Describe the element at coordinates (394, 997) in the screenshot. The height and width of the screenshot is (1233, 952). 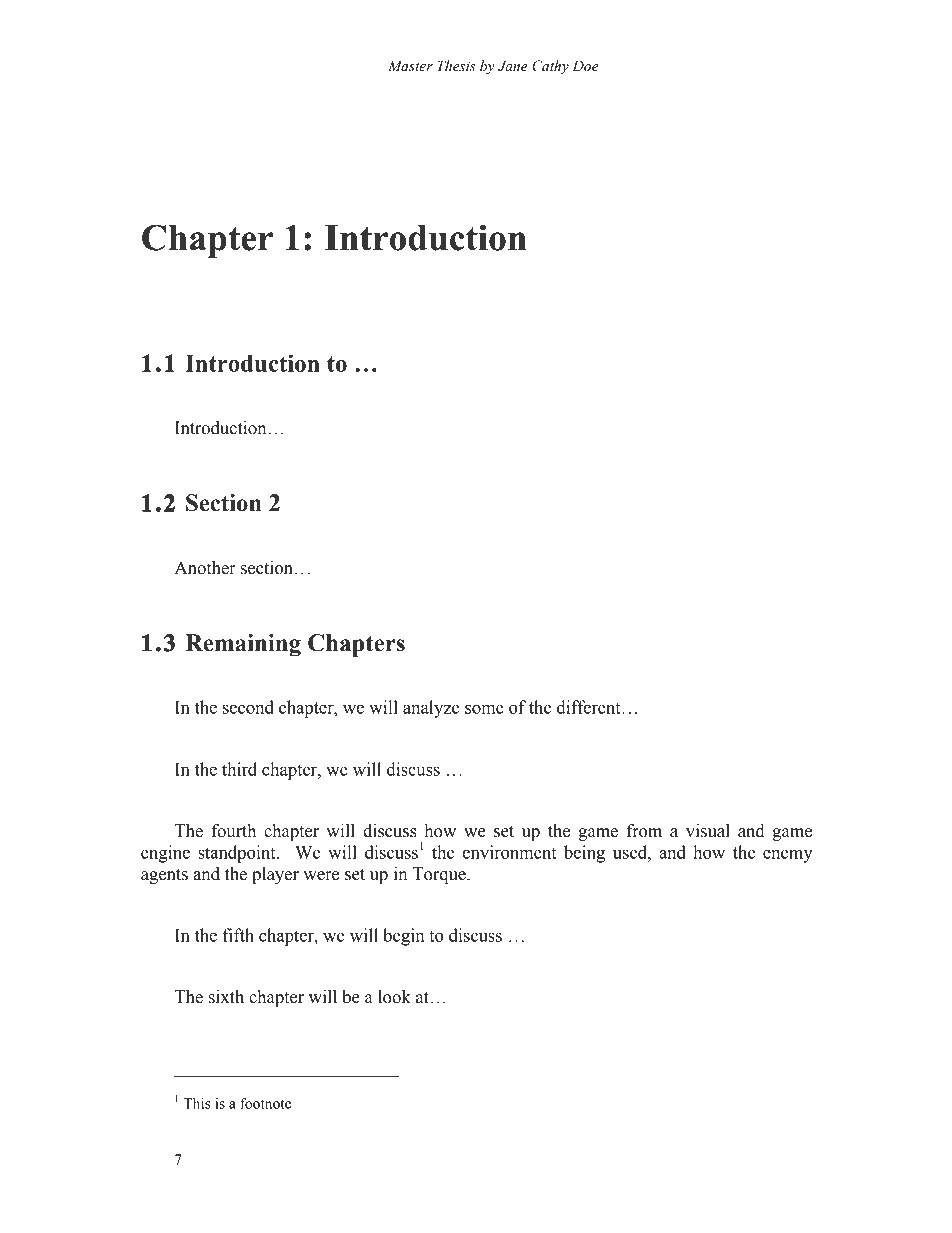
I see `look` at that location.
